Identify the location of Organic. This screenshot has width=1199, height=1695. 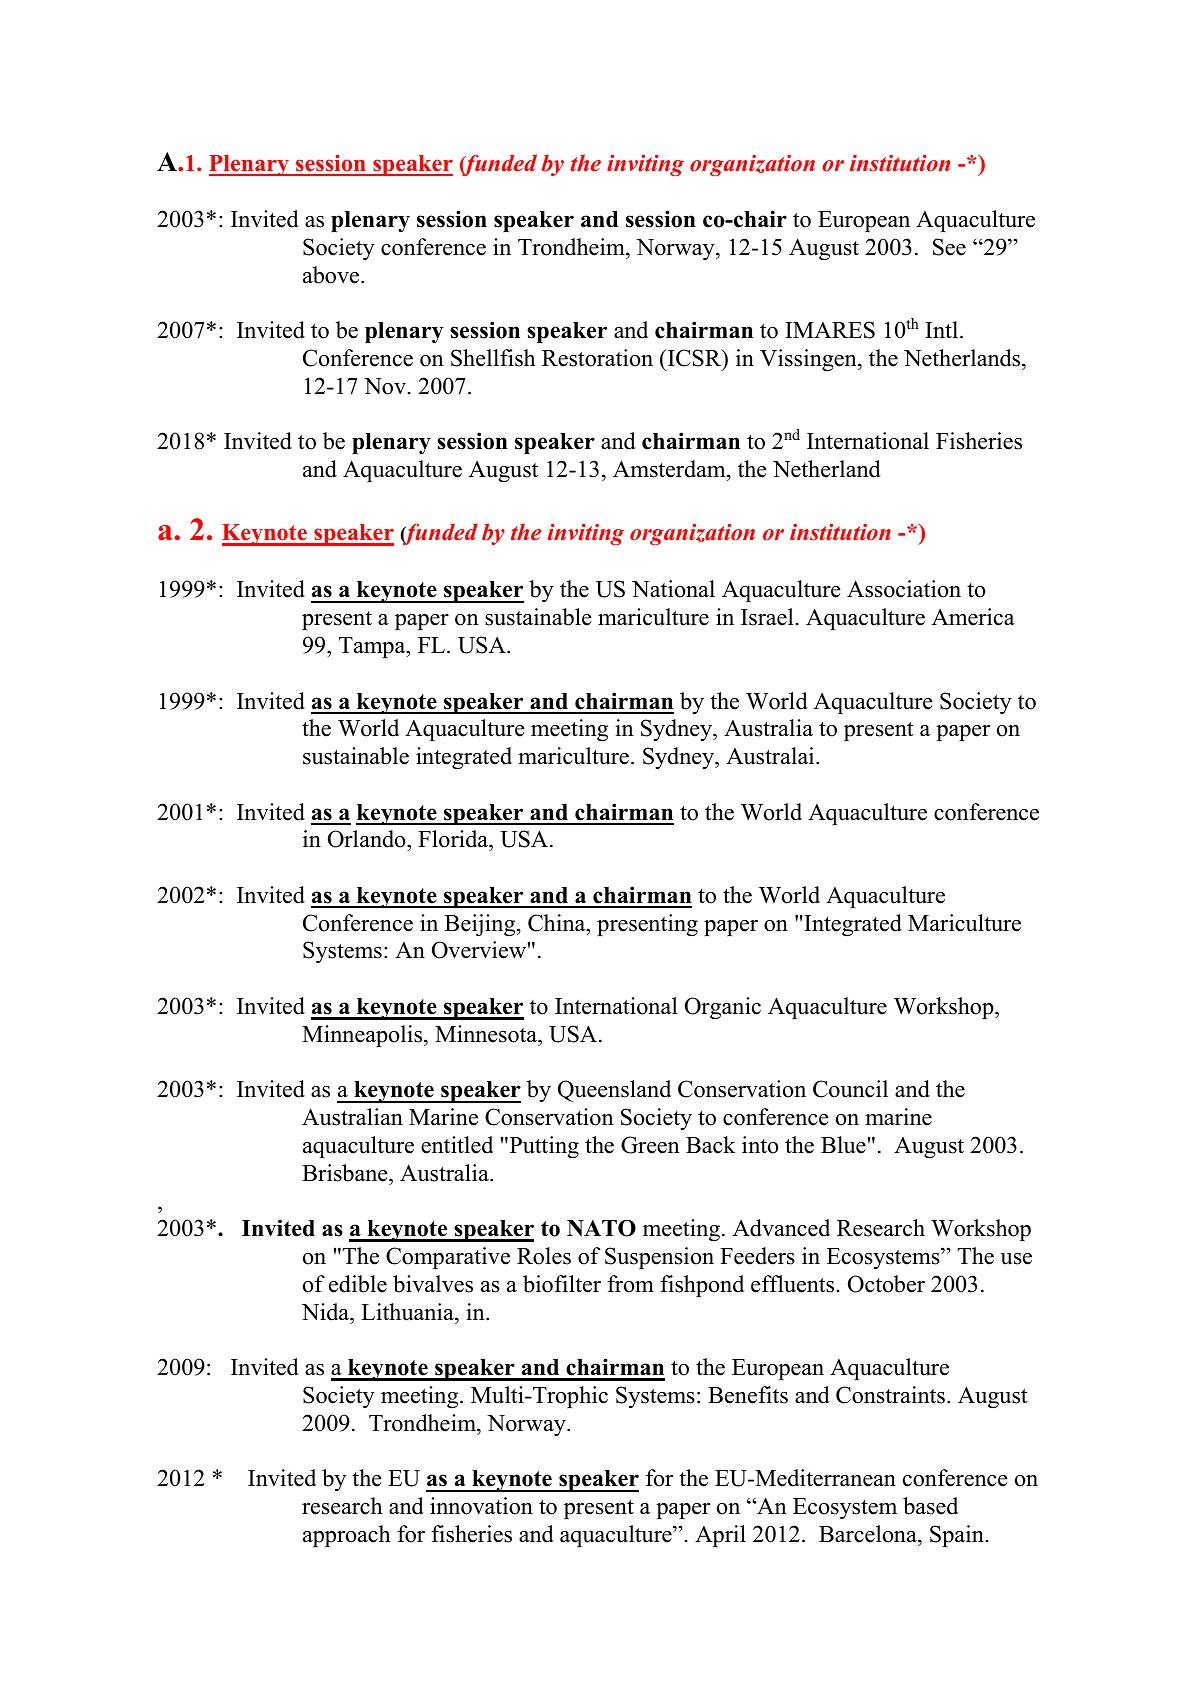
(723, 1008).
